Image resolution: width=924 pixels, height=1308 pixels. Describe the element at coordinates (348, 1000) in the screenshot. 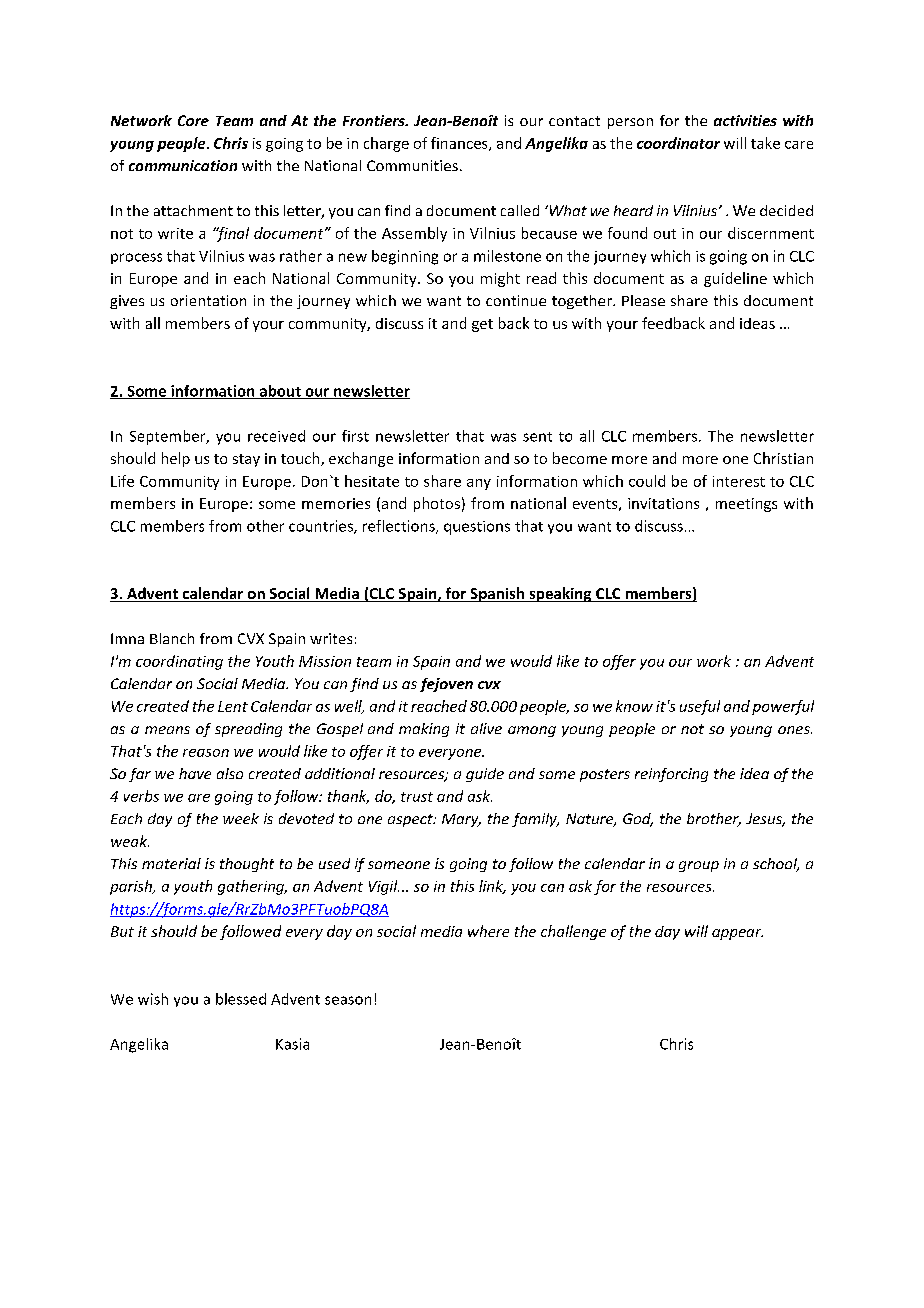

I see `season` at that location.
